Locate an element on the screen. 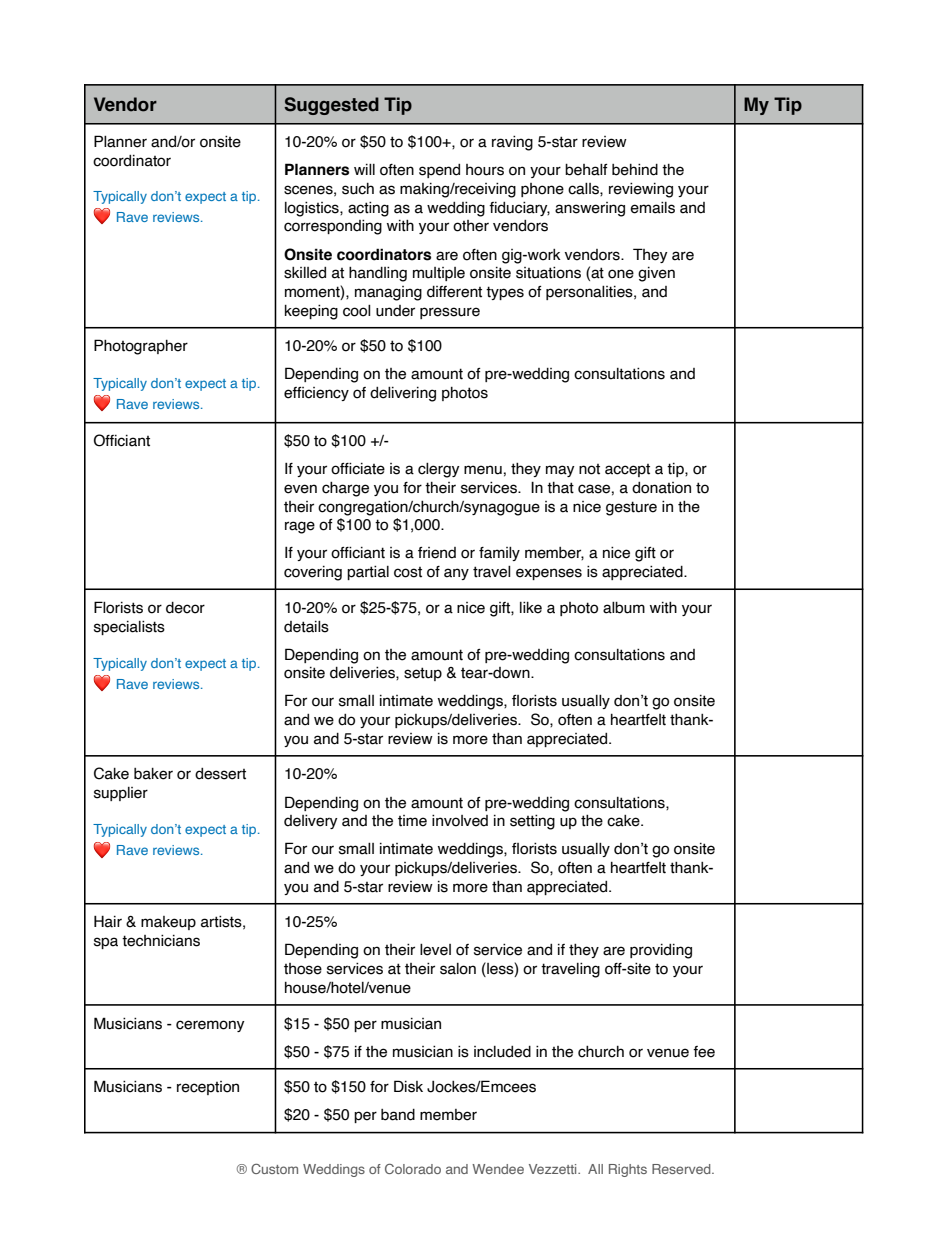  reception is located at coordinates (208, 1088).
